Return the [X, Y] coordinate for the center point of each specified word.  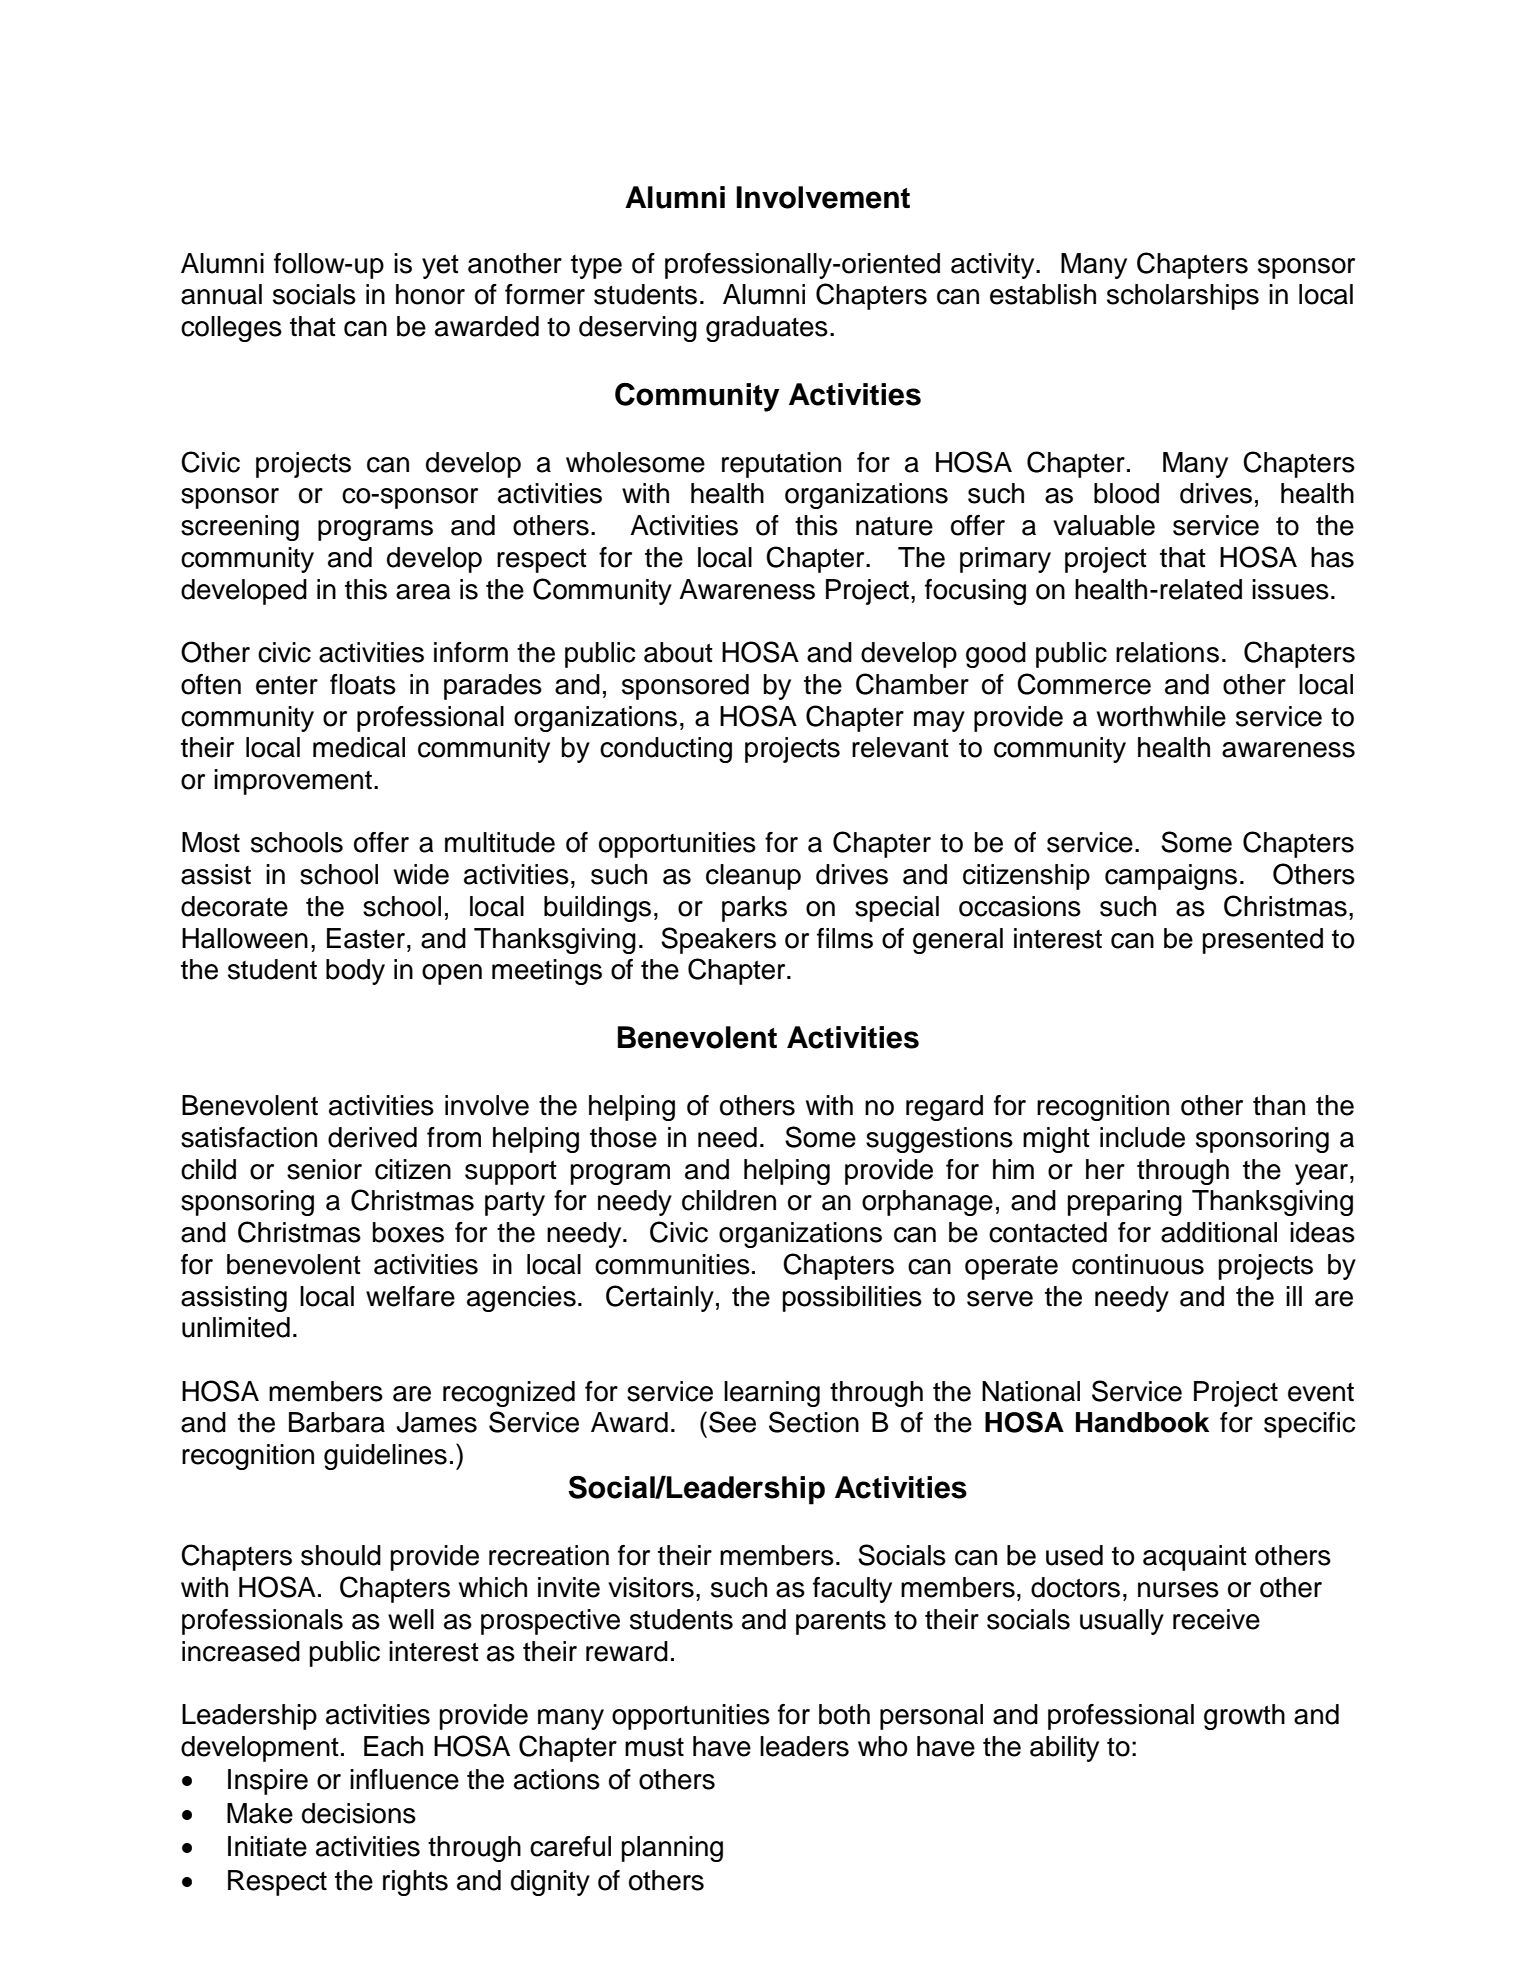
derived [372, 1137]
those [623, 1137]
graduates [767, 329]
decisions [359, 1813]
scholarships [1183, 297]
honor [430, 294]
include [1142, 1137]
